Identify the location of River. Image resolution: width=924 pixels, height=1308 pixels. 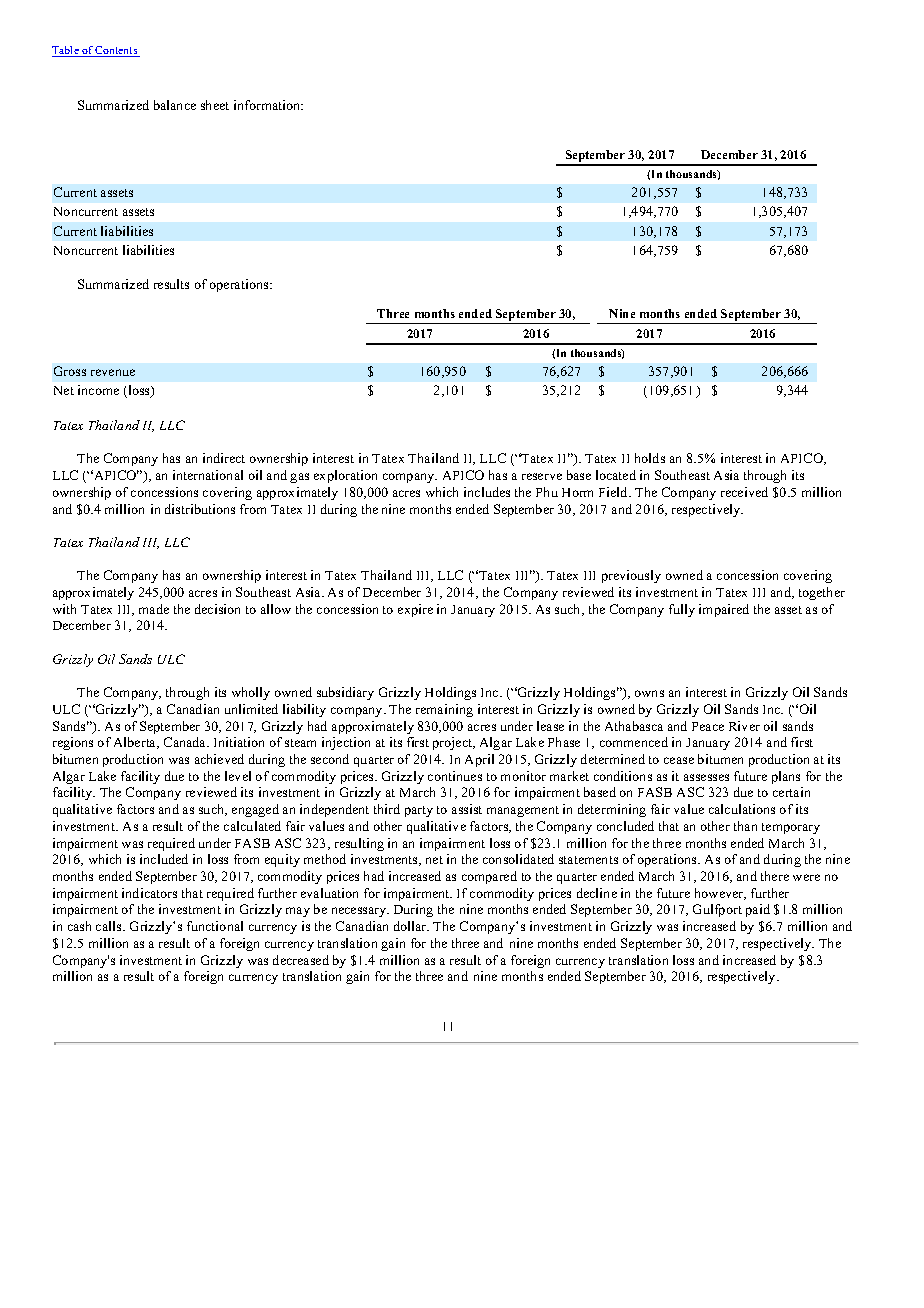
(744, 726).
